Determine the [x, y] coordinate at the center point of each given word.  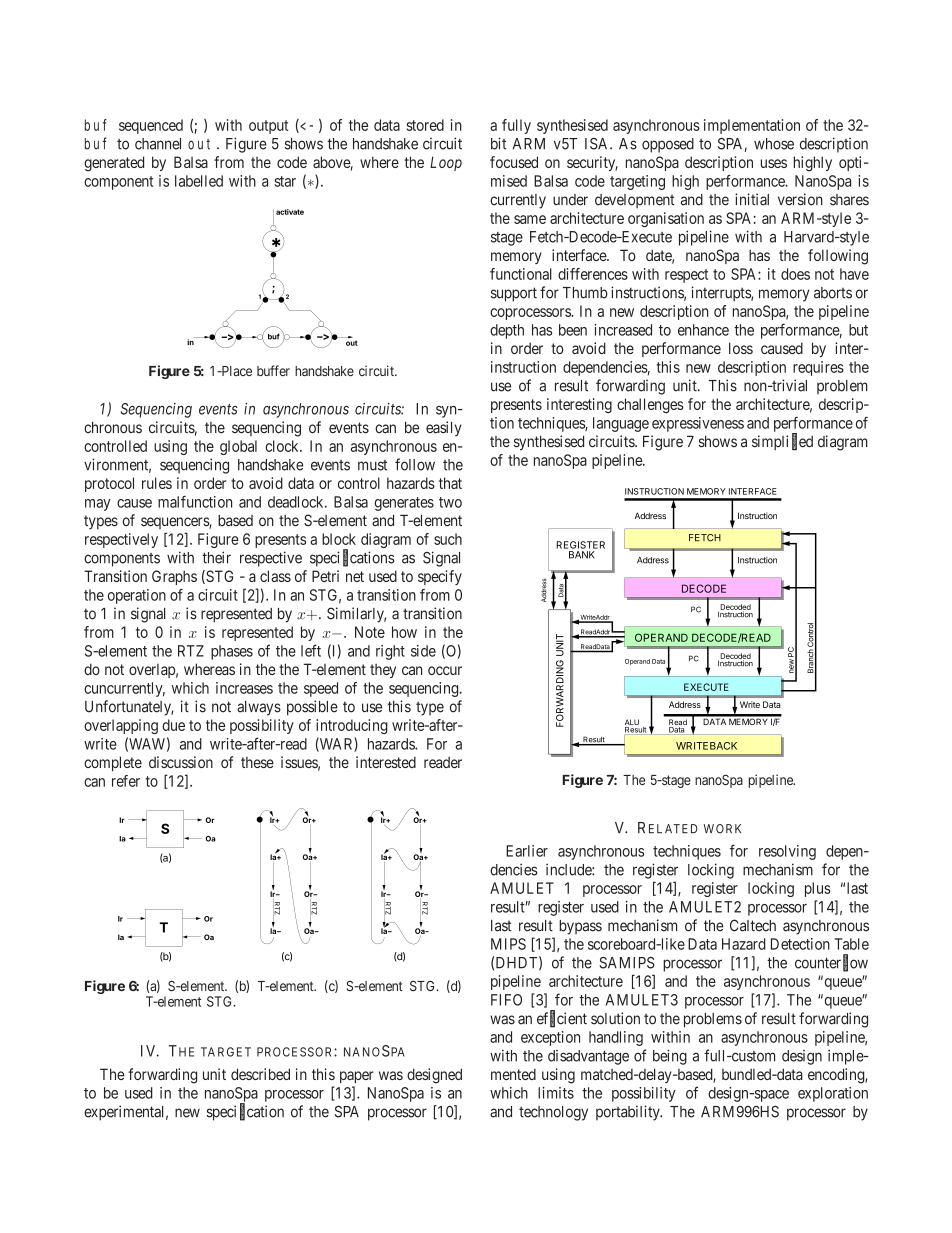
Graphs [174, 577]
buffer [273, 370]
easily [444, 428]
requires [818, 368]
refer [126, 781]
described [260, 1074]
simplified [782, 442]
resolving [787, 852]
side [423, 651]
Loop [446, 163]
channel [158, 144]
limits [556, 1093]
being [670, 1057]
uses [774, 163]
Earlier [527, 851]
